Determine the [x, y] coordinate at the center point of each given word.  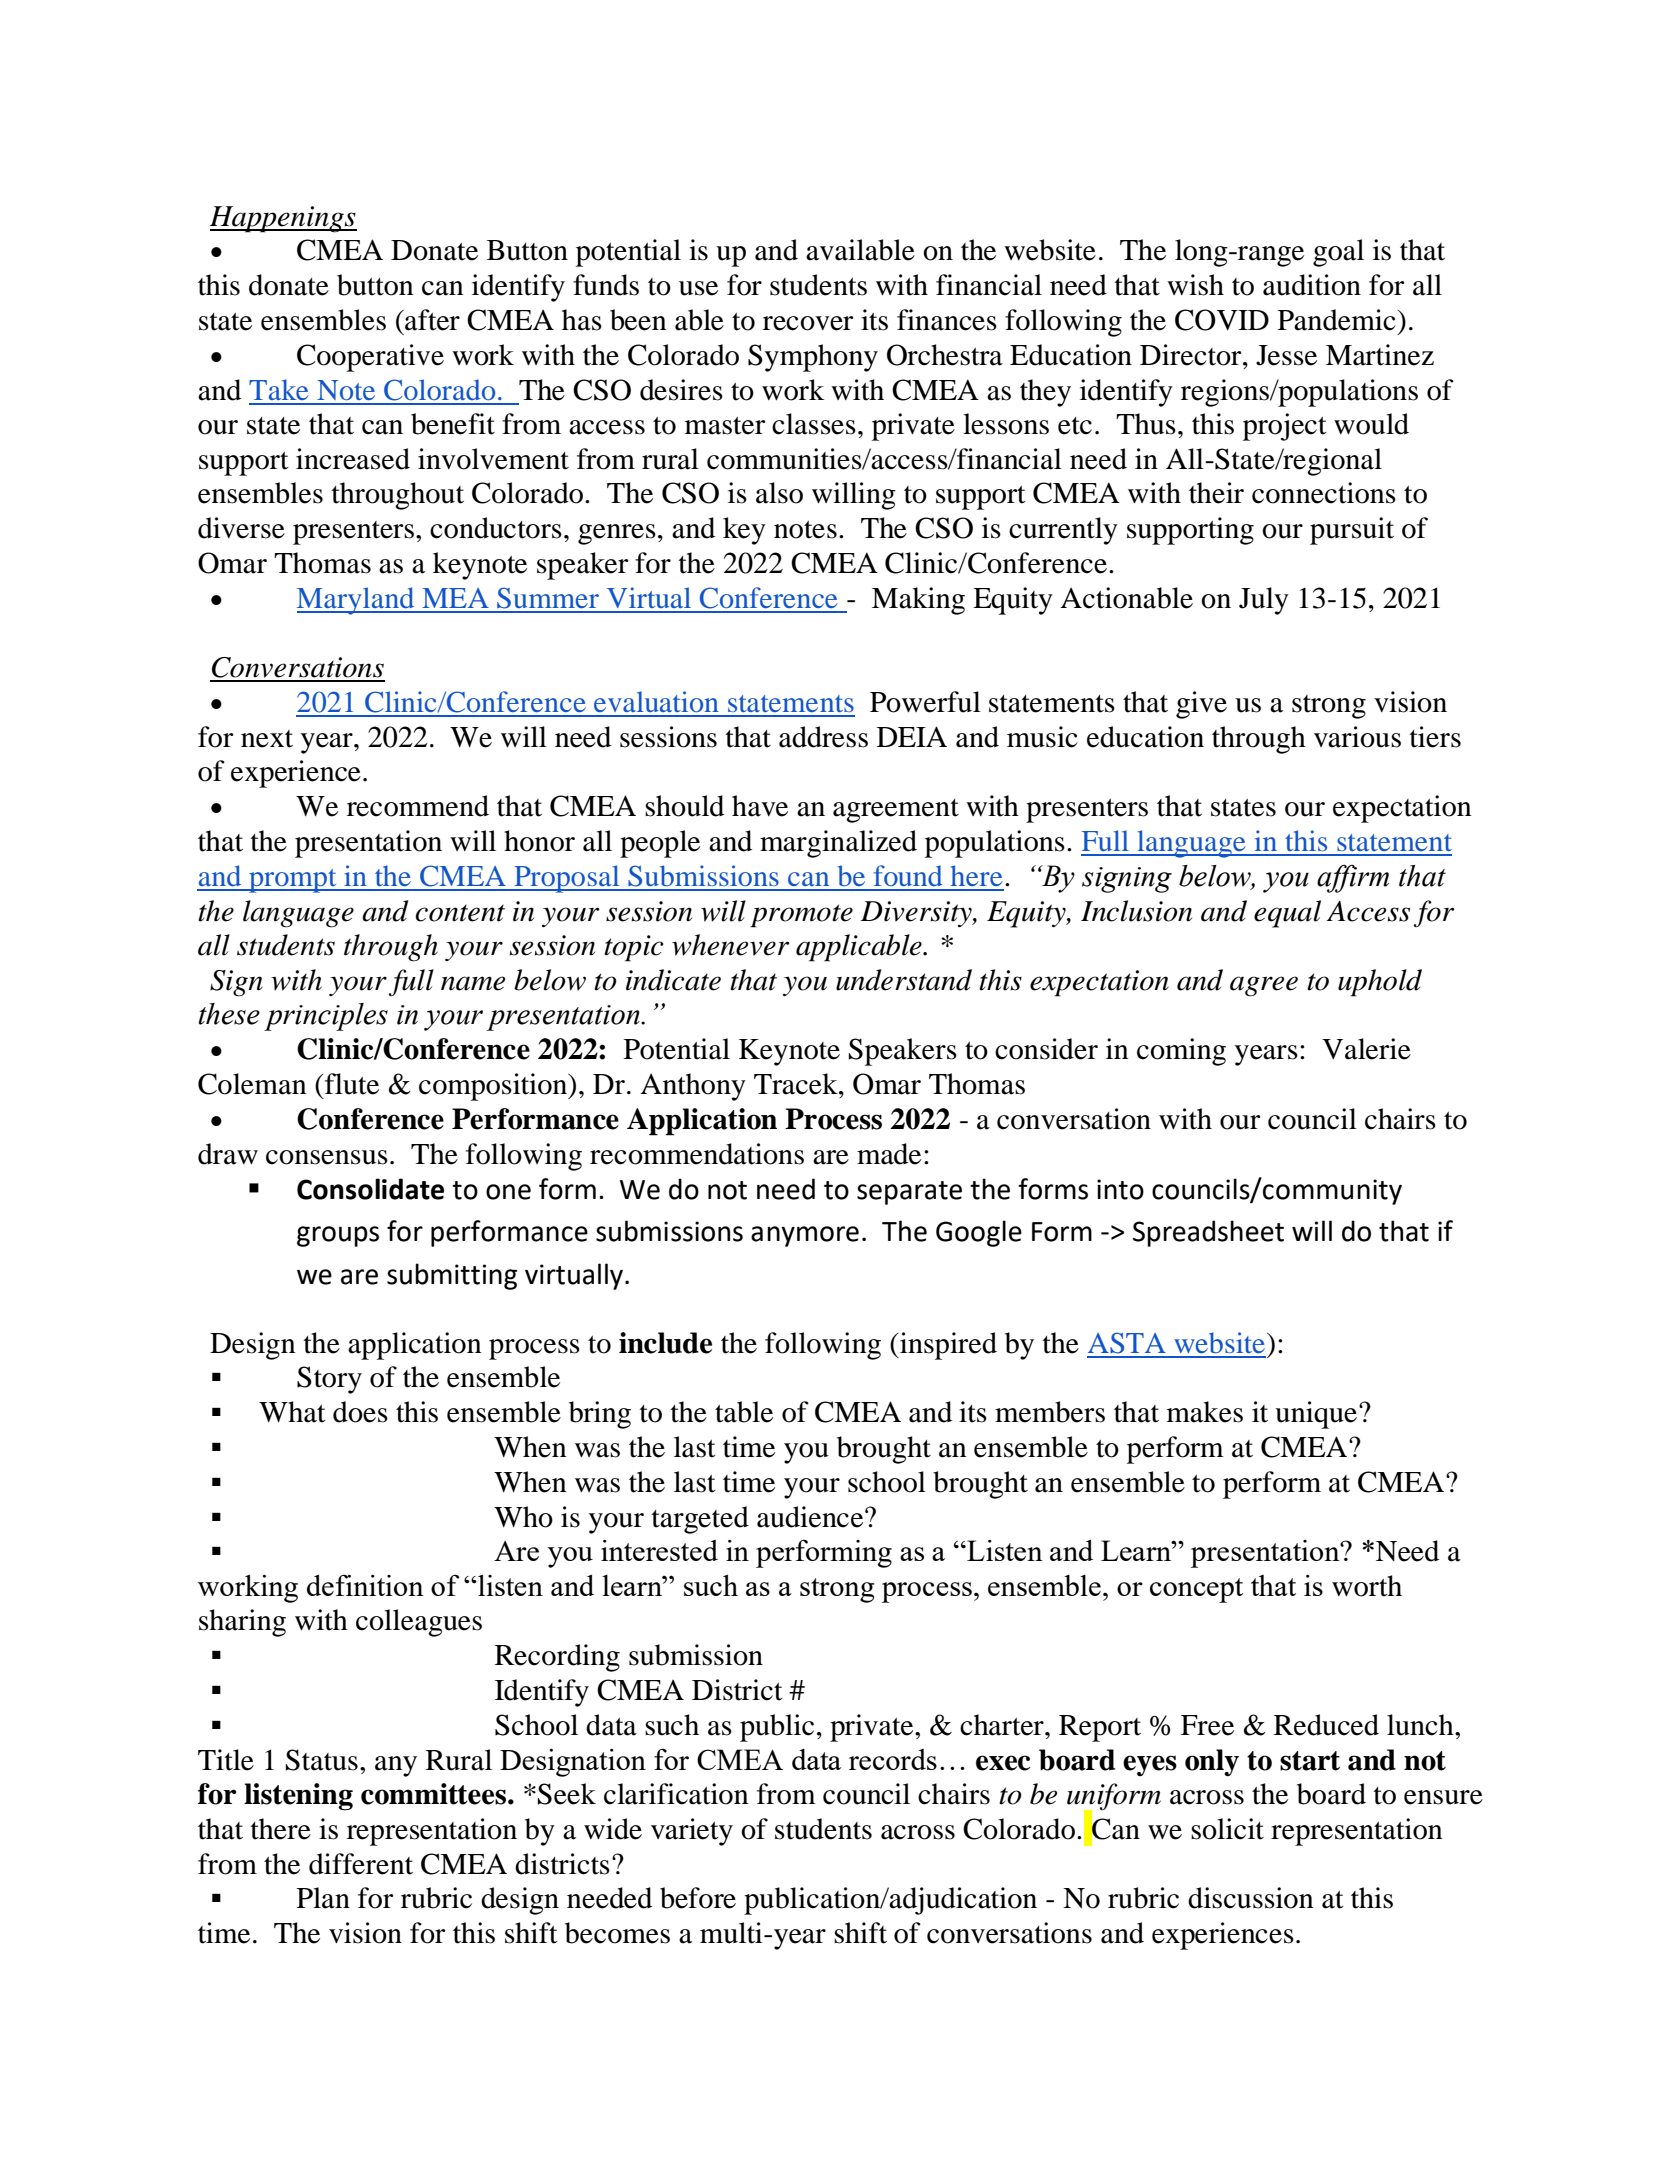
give [1201, 705]
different [361, 1864]
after [431, 320]
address [823, 737]
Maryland [357, 601]
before [698, 1898]
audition [1312, 285]
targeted [700, 1520]
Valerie [1366, 1049]
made [889, 1154]
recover [808, 323]
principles [326, 1017]
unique [1317, 1415]
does [360, 1412]
